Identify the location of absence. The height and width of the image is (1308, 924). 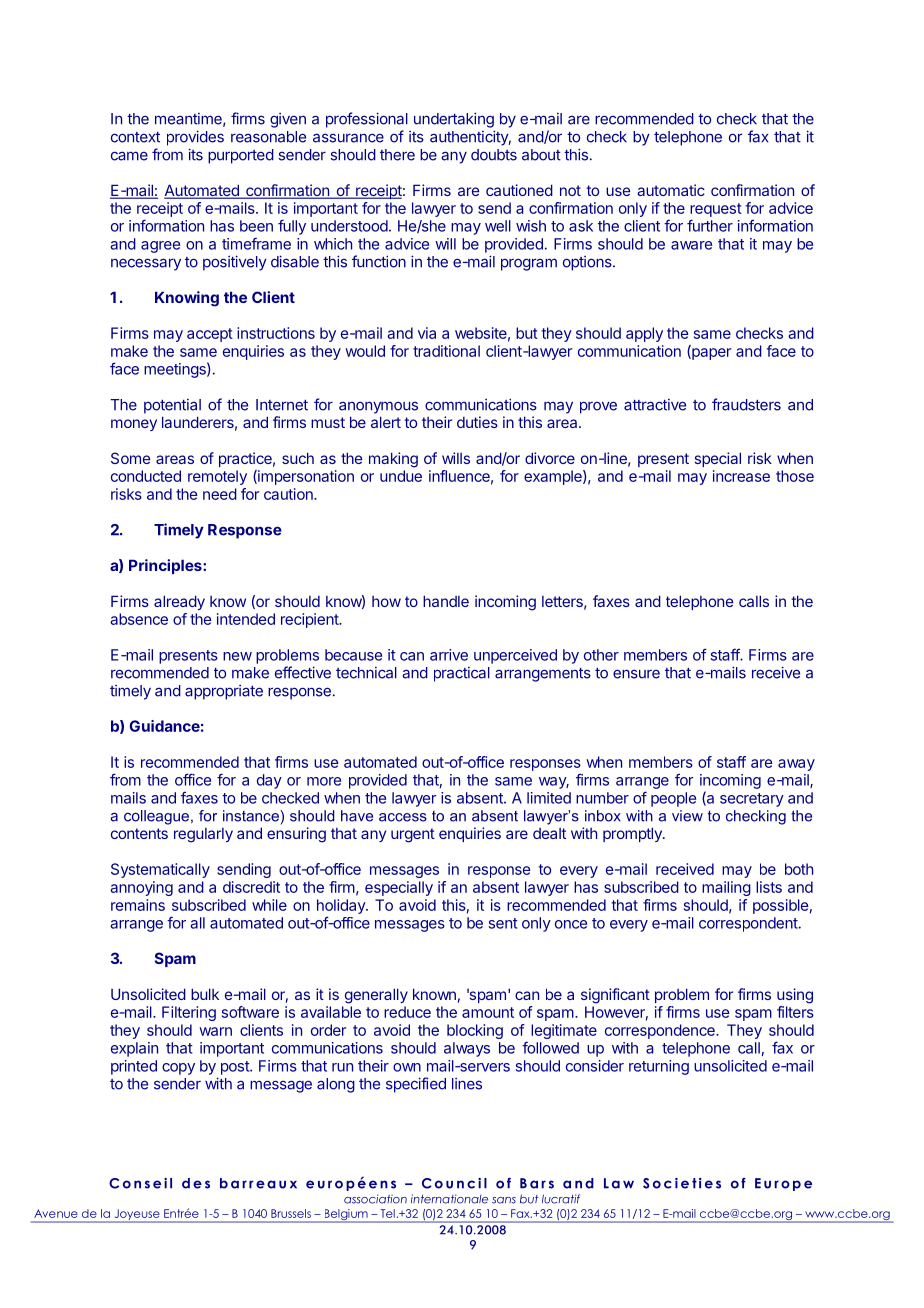
(139, 619).
